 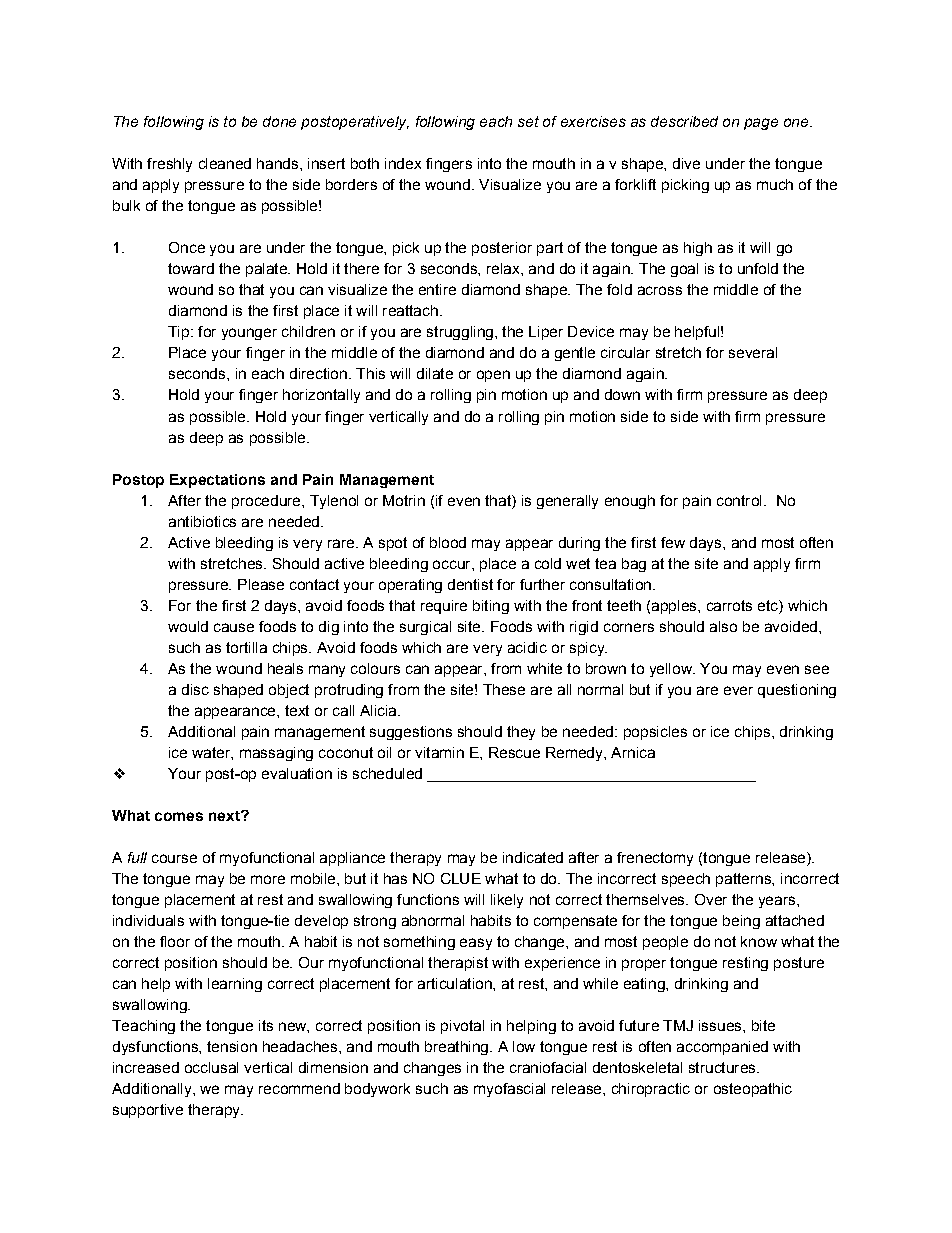 I want to click on CLUE, so click(x=461, y=878).
